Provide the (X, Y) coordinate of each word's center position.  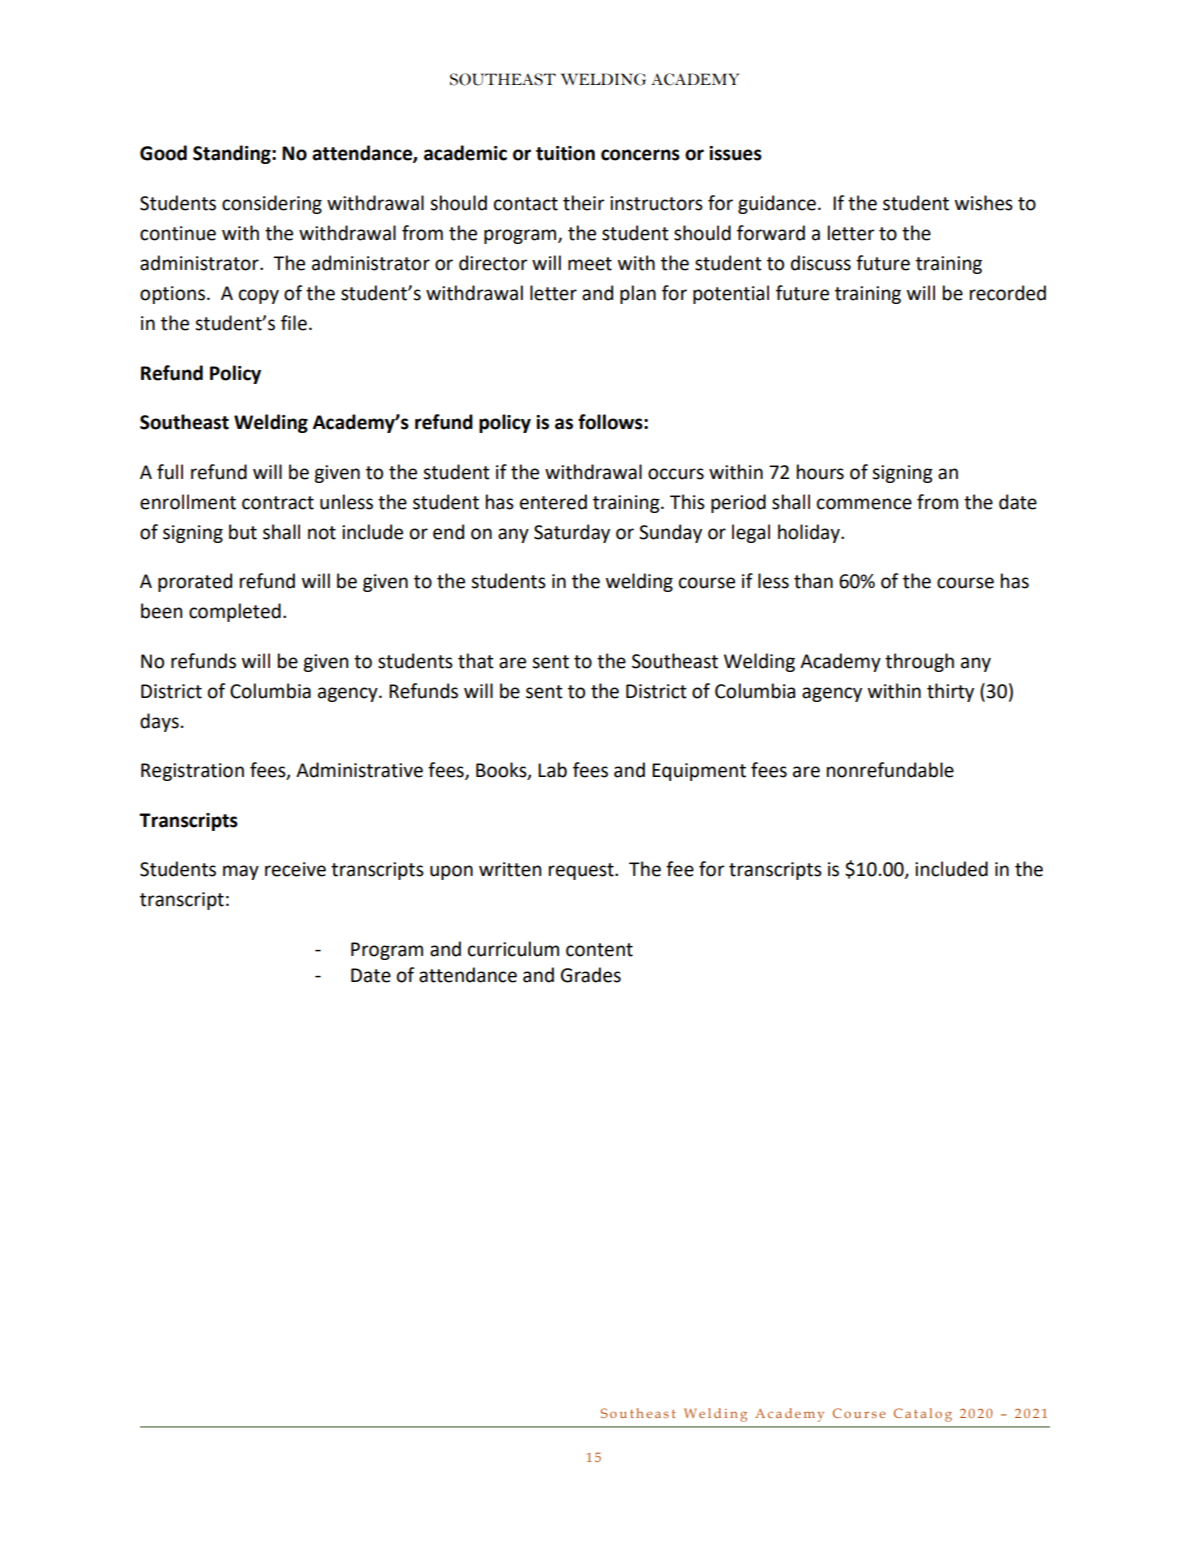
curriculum (513, 949)
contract (278, 503)
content (599, 950)
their (584, 203)
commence (864, 504)
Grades (591, 975)
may (241, 872)
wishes (984, 203)
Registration (192, 772)
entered (553, 502)
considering (272, 204)
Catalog (923, 1415)
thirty (950, 692)
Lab (552, 770)
